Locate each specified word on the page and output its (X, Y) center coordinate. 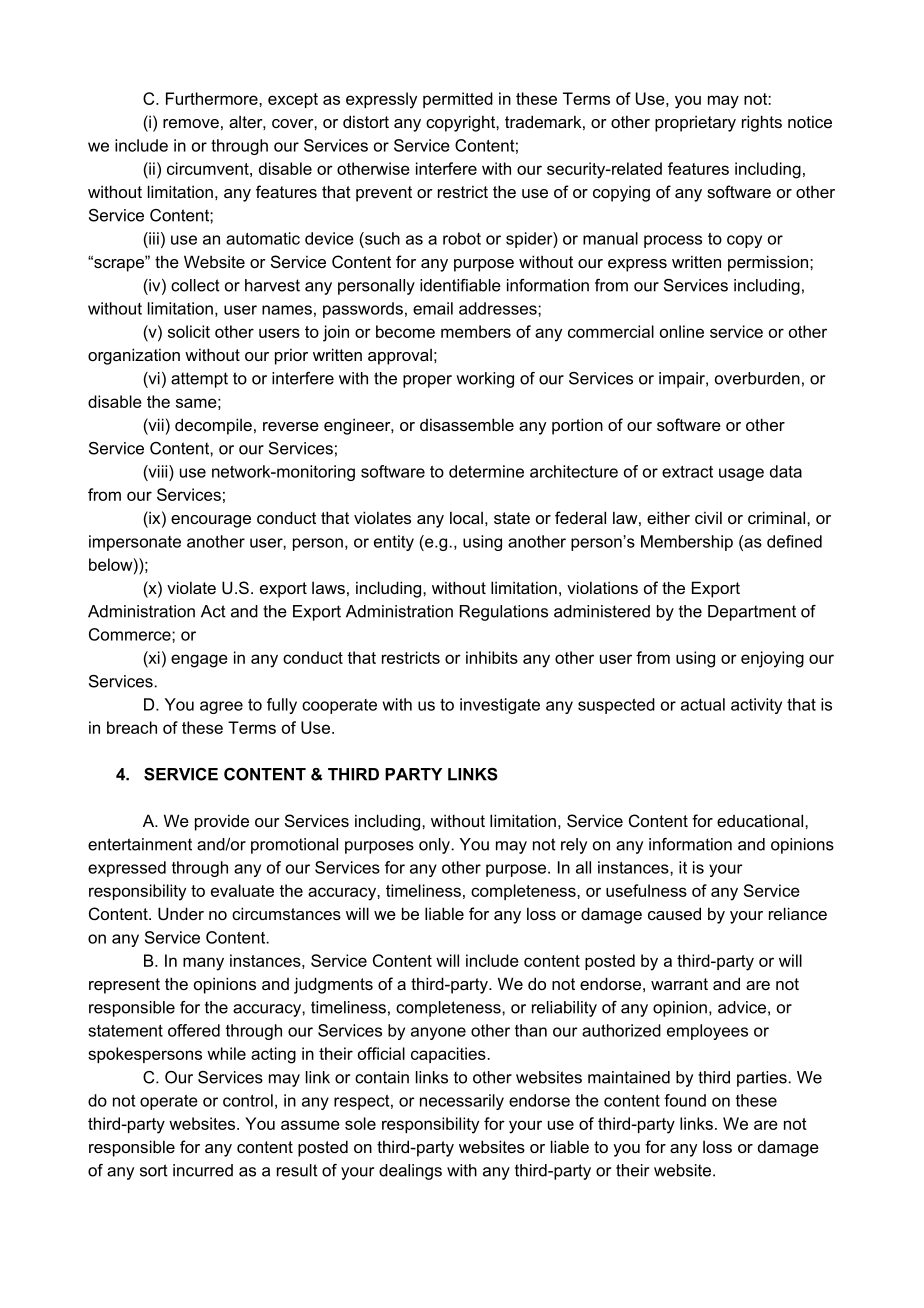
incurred (203, 1170)
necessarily (462, 1102)
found (685, 1100)
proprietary (695, 123)
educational (761, 820)
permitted (458, 100)
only (435, 846)
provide (222, 822)
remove (191, 123)
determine (486, 471)
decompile (213, 426)
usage (741, 474)
